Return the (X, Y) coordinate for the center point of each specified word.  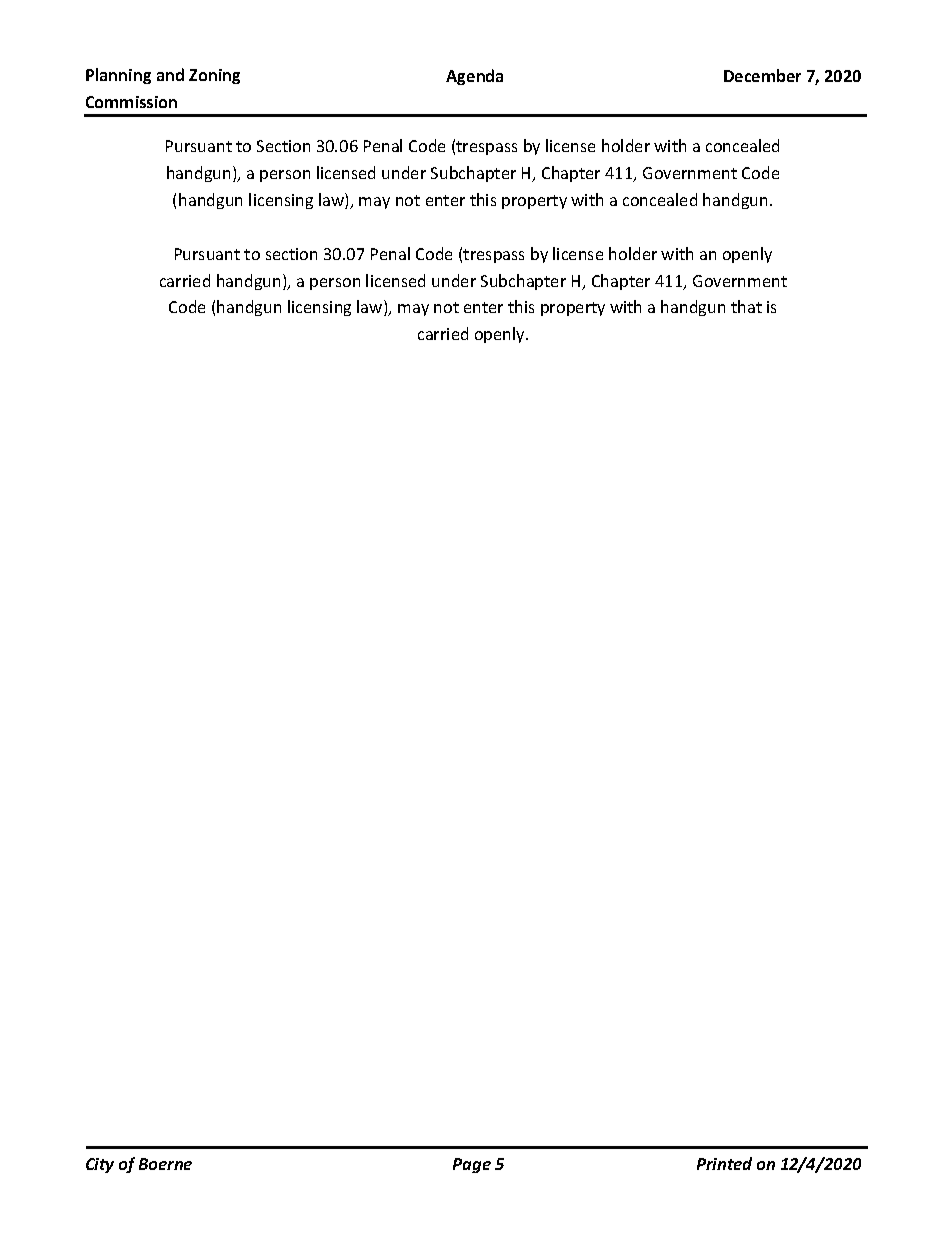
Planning (118, 76)
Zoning (214, 76)
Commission (131, 102)
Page (472, 1165)
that (746, 306)
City (100, 1165)
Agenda (474, 77)
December (762, 75)
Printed (724, 1163)
